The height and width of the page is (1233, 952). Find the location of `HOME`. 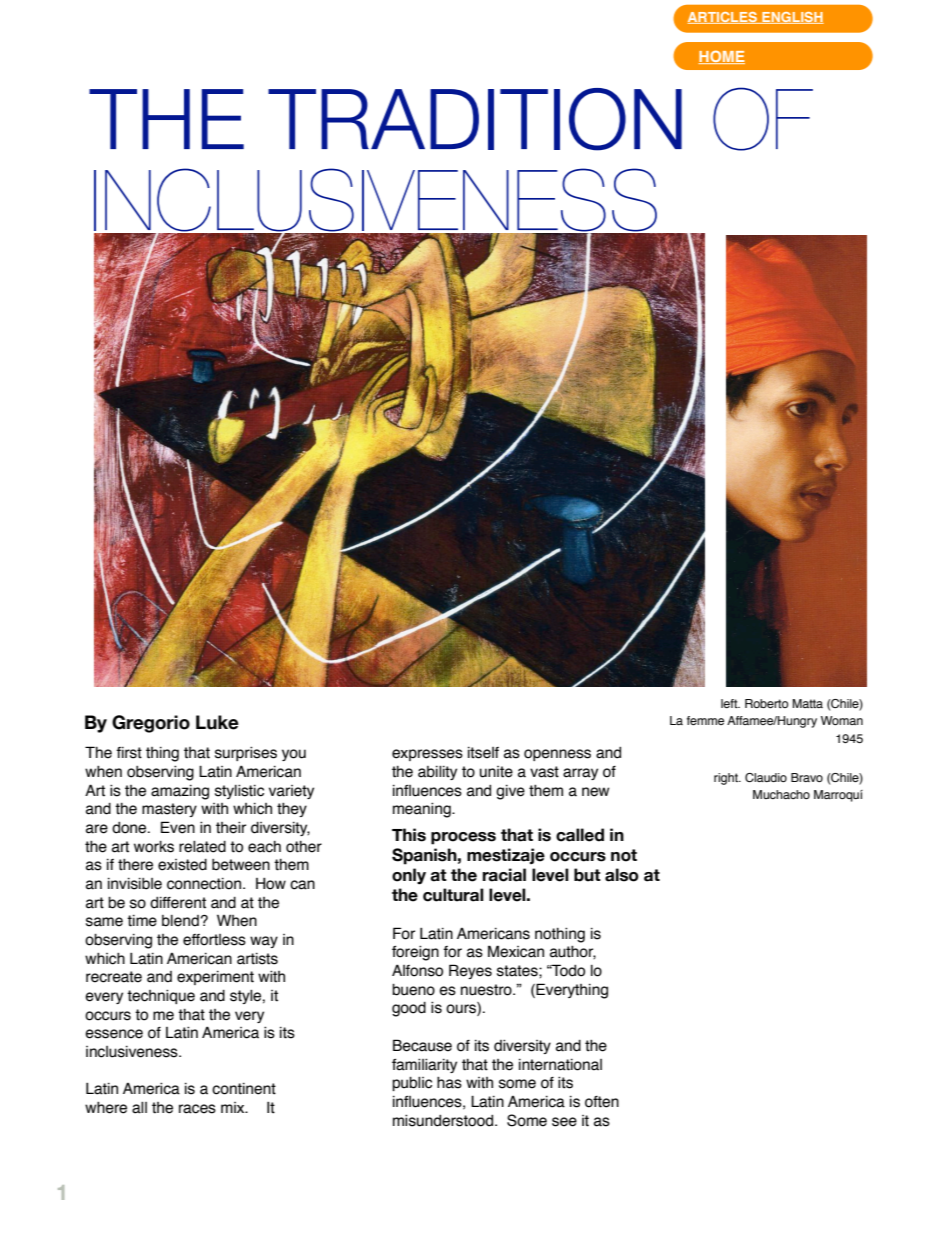

HOME is located at coordinates (721, 57).
